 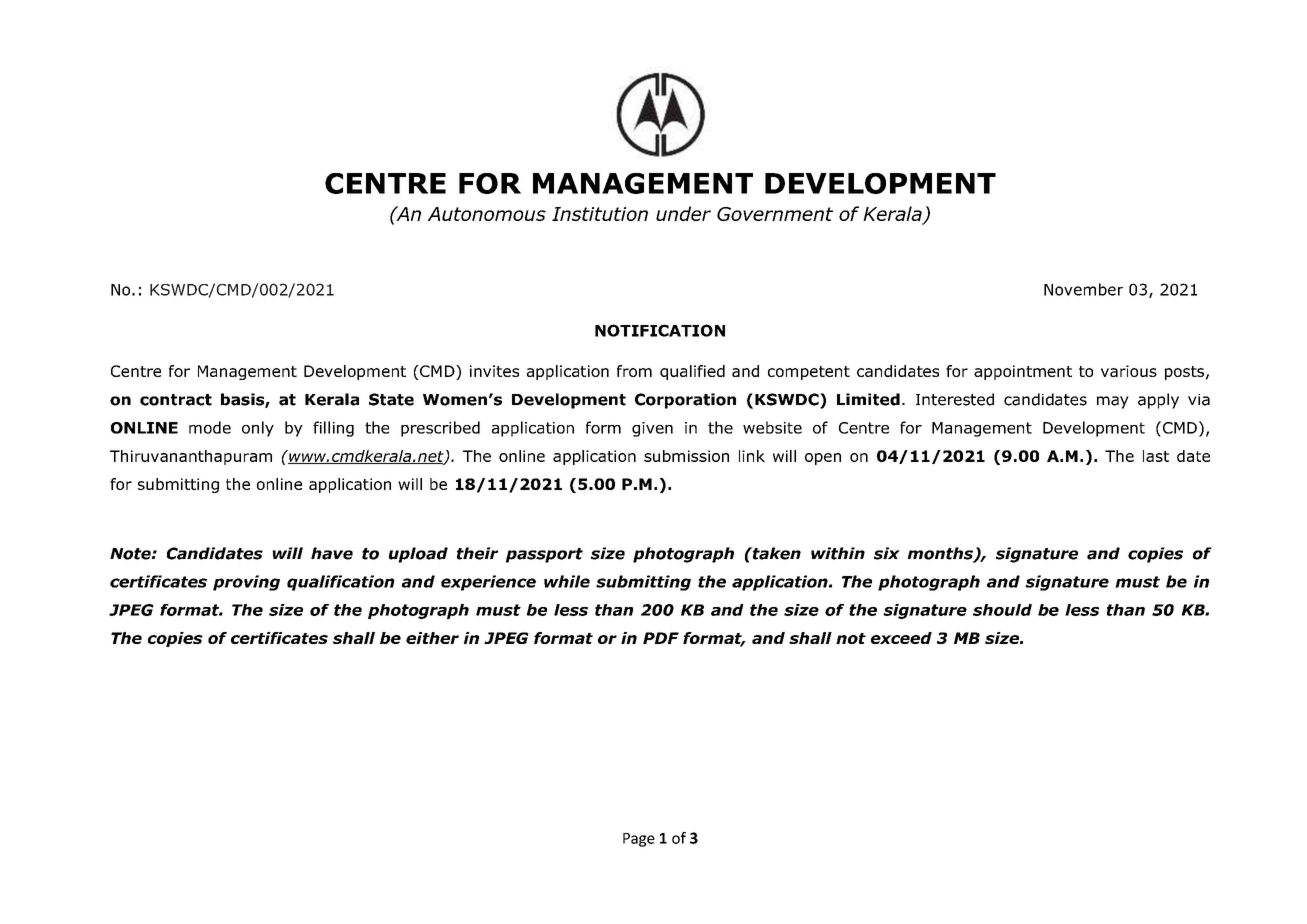 I want to click on PDF, so click(x=661, y=638).
